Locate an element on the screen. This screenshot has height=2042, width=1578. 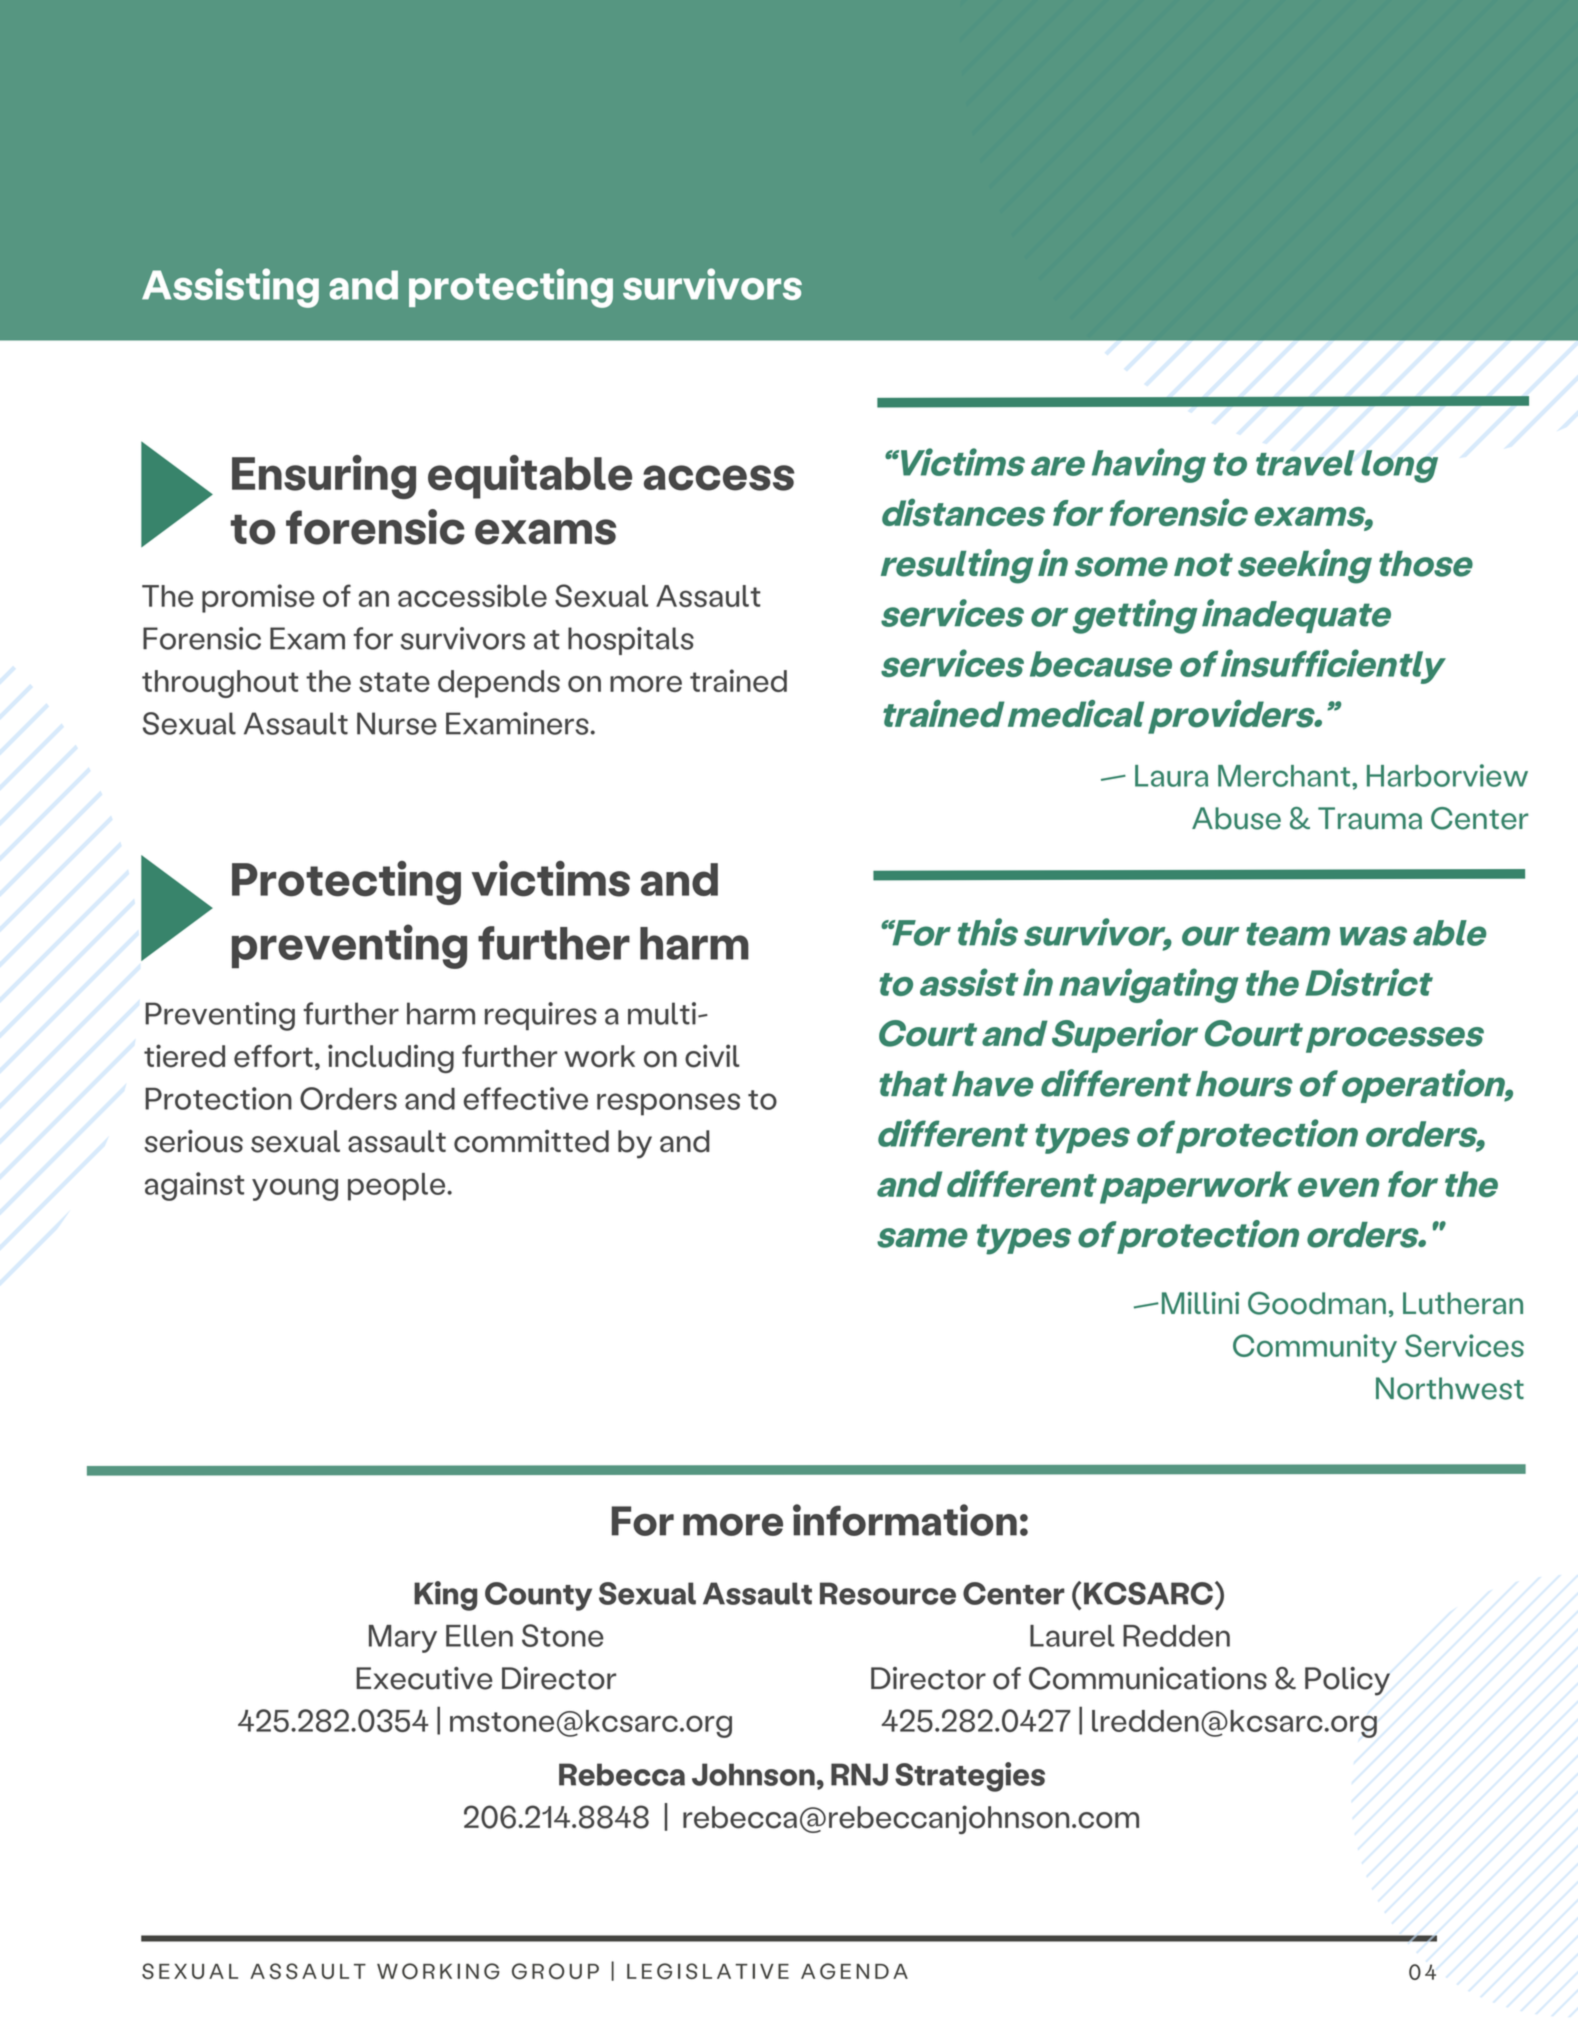
including is located at coordinates (391, 1058).
